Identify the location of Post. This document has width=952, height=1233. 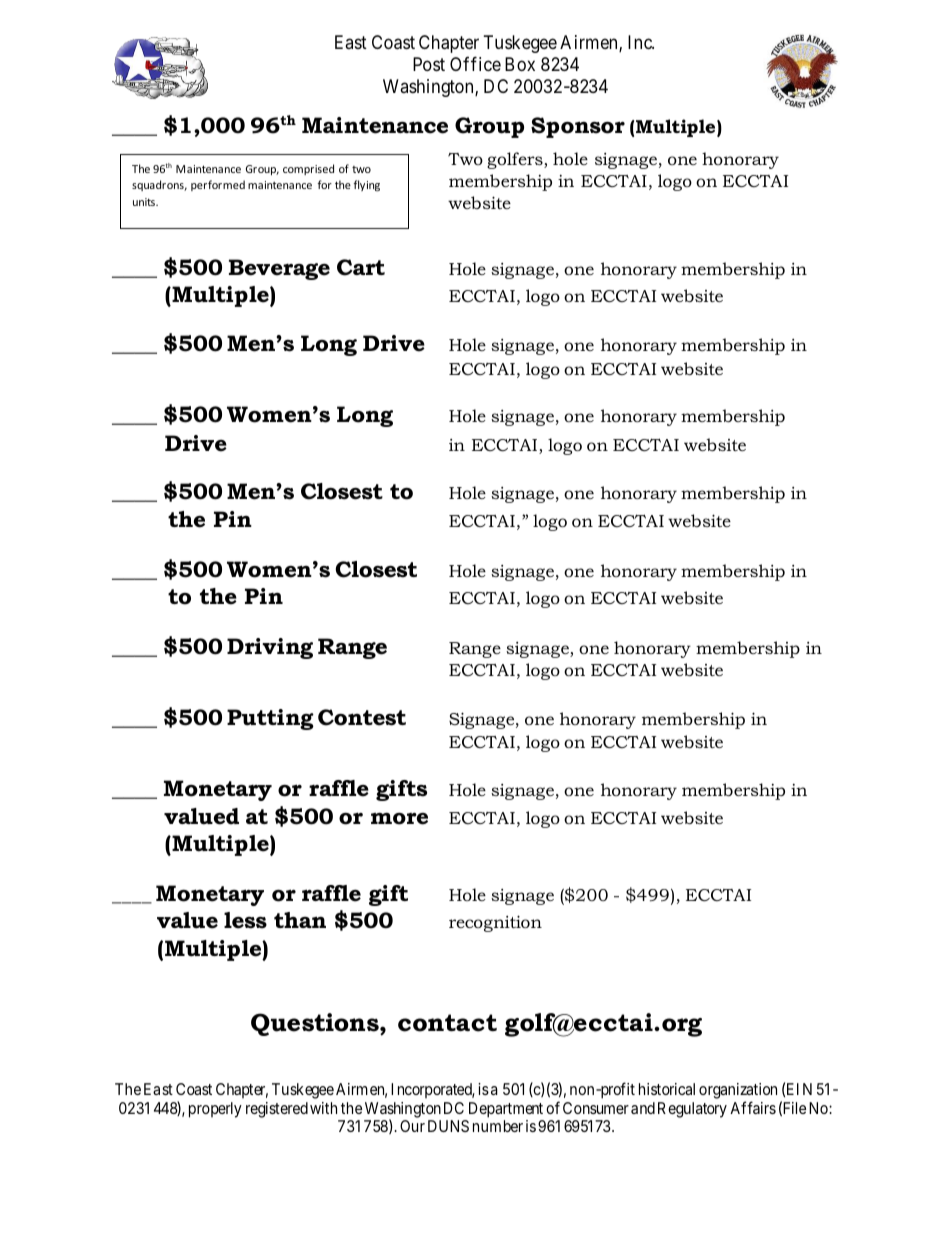
(429, 64).
